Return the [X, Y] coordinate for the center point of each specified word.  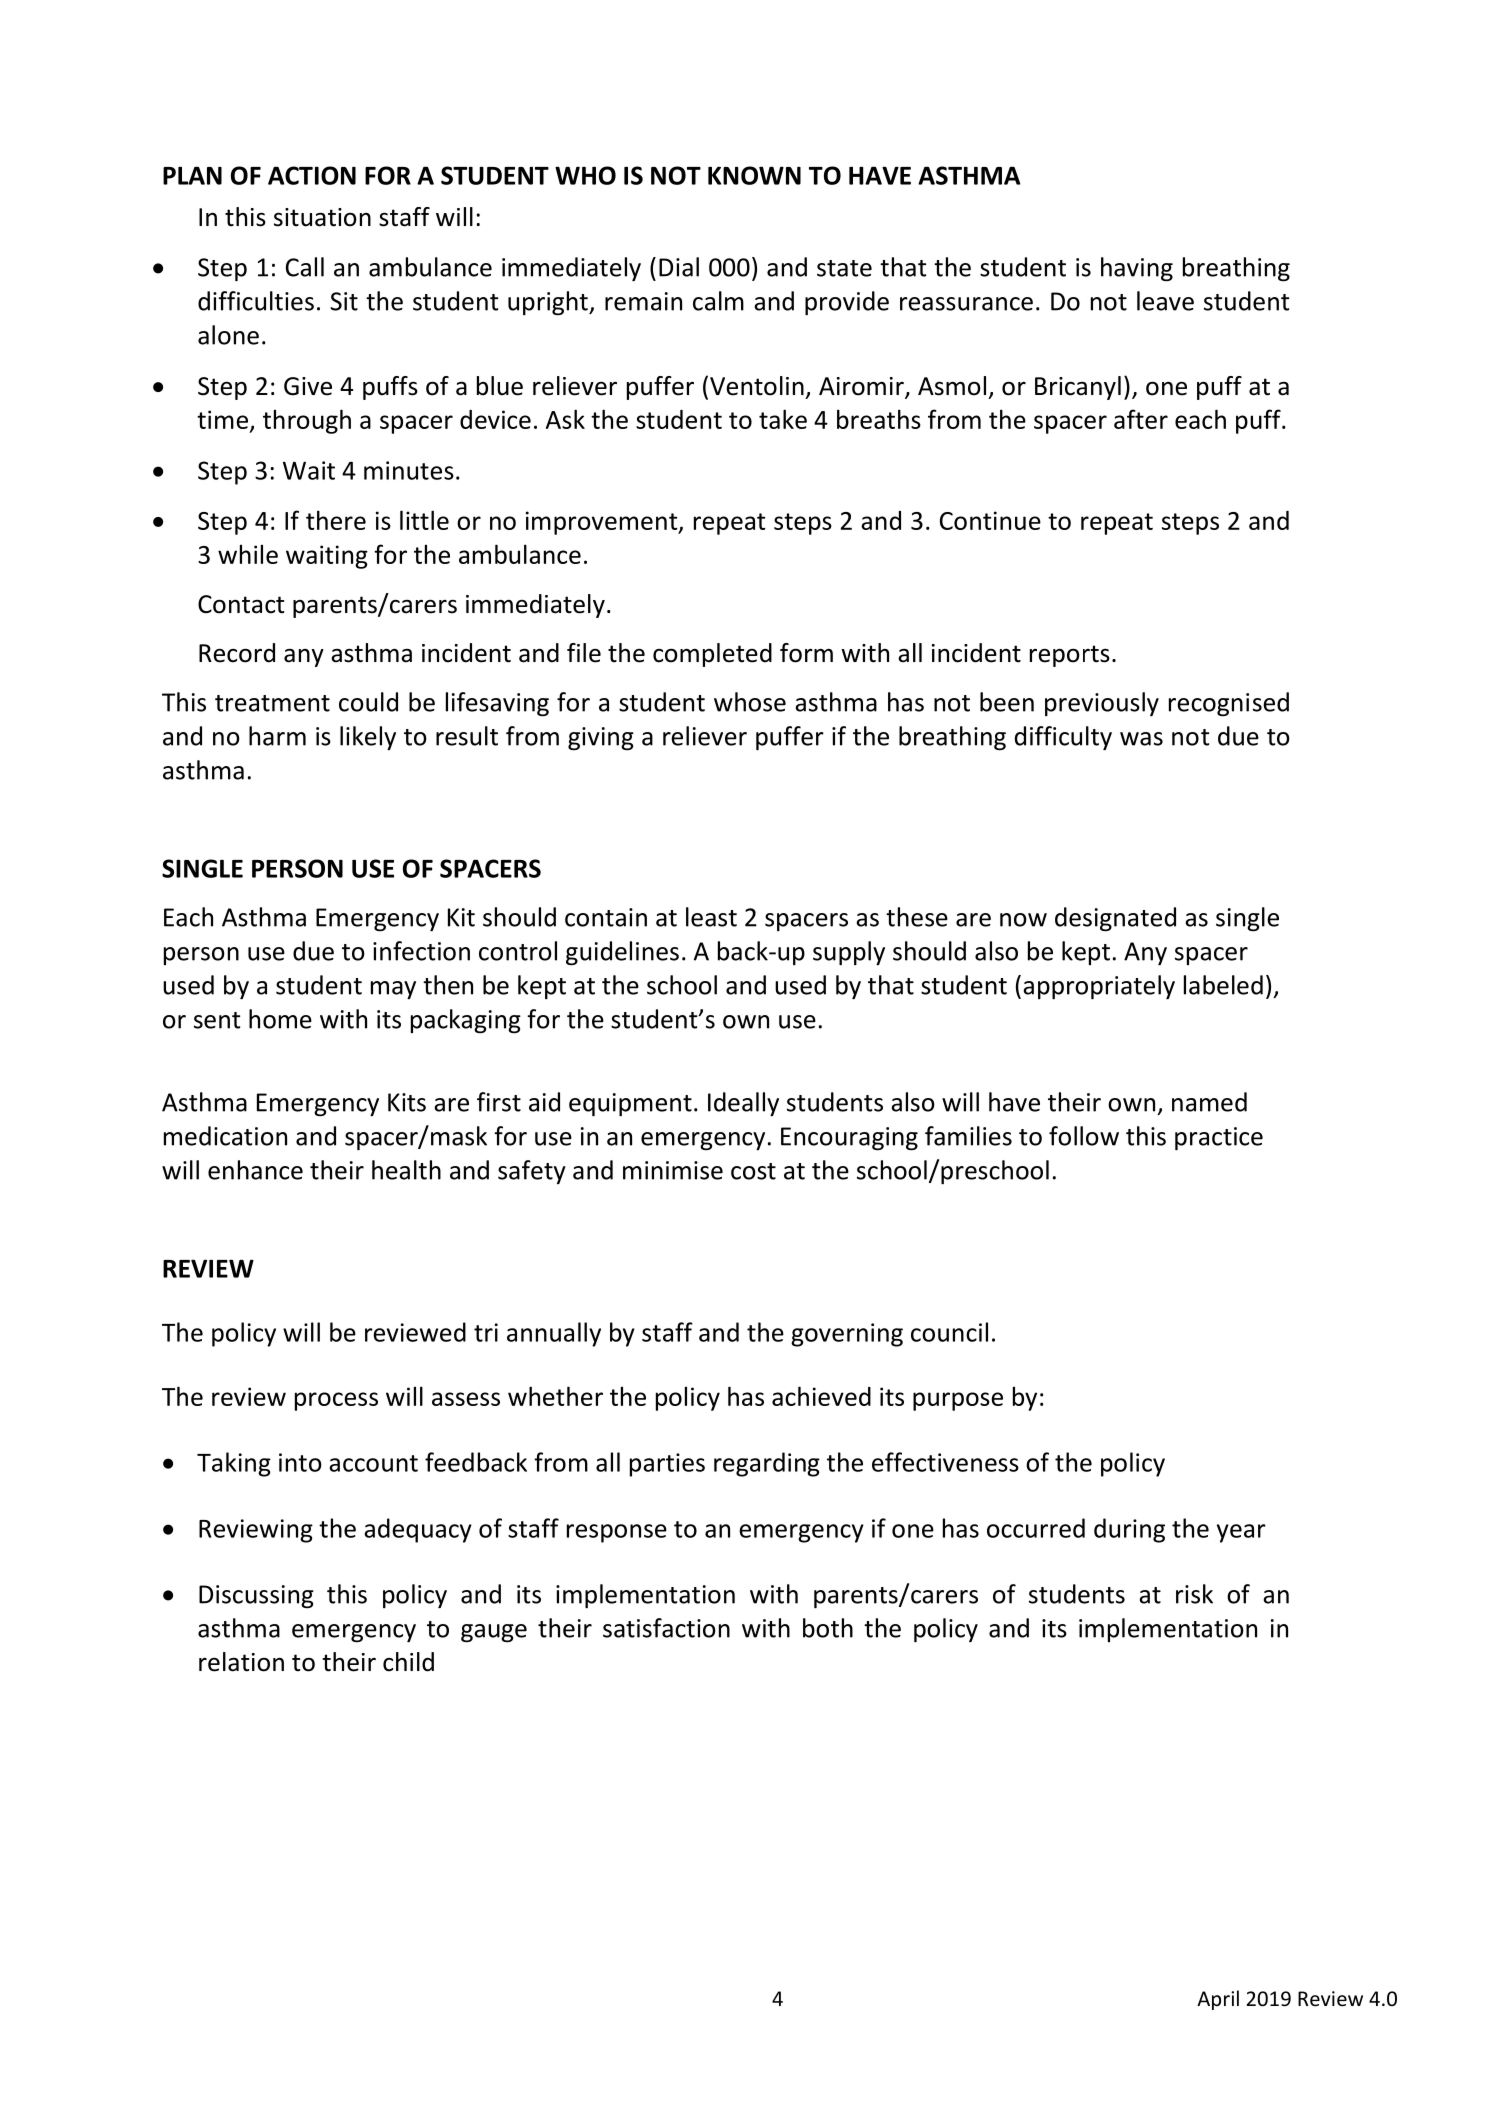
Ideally [743, 1104]
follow [1084, 1136]
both [828, 1628]
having [1137, 269]
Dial [679, 267]
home [280, 1019]
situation [322, 217]
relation [241, 1662]
